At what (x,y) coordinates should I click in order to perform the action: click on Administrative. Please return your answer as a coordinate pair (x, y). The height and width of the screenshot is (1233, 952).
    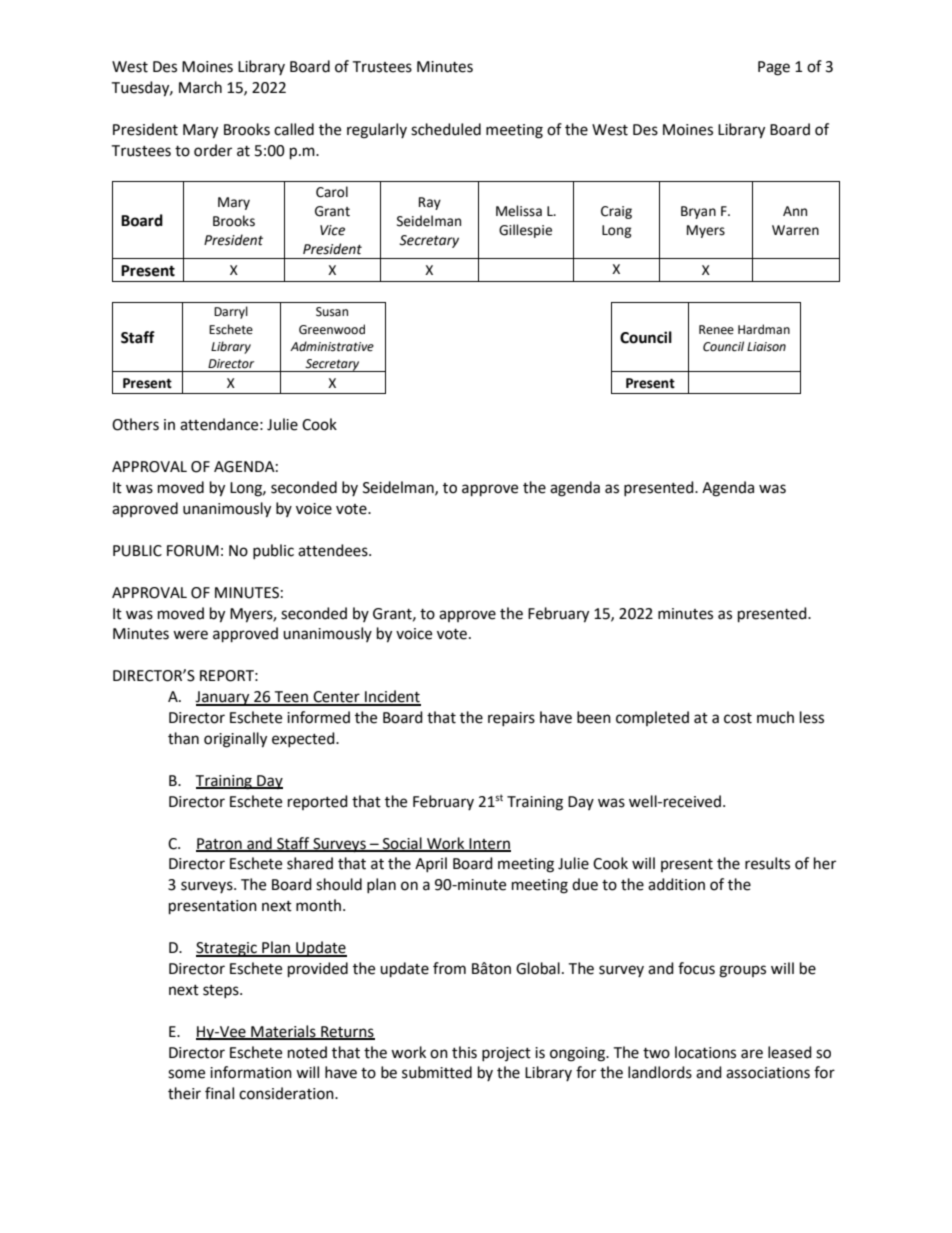
    Looking at the image, I should click on (332, 346).
